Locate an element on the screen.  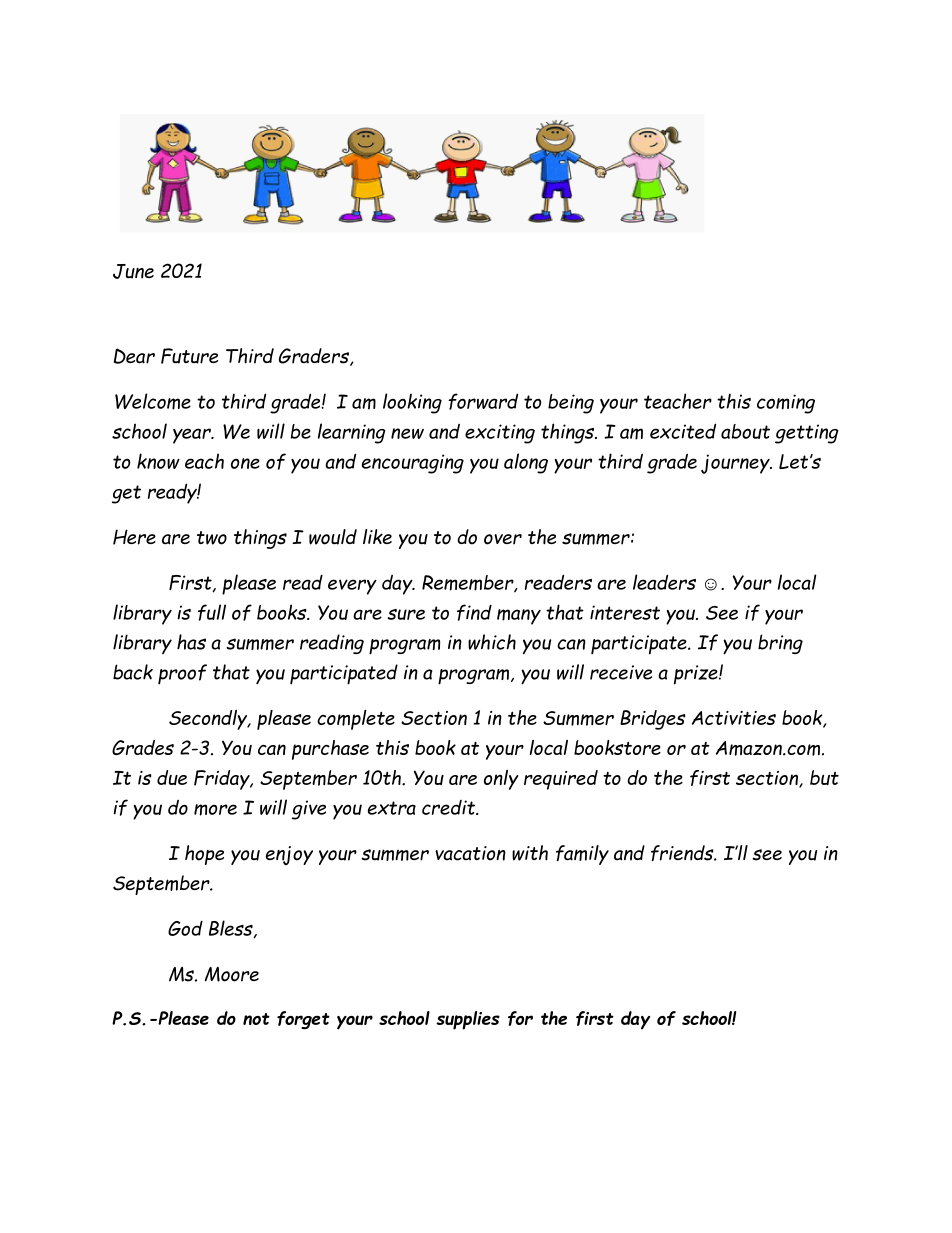
coming is located at coordinates (786, 404).
